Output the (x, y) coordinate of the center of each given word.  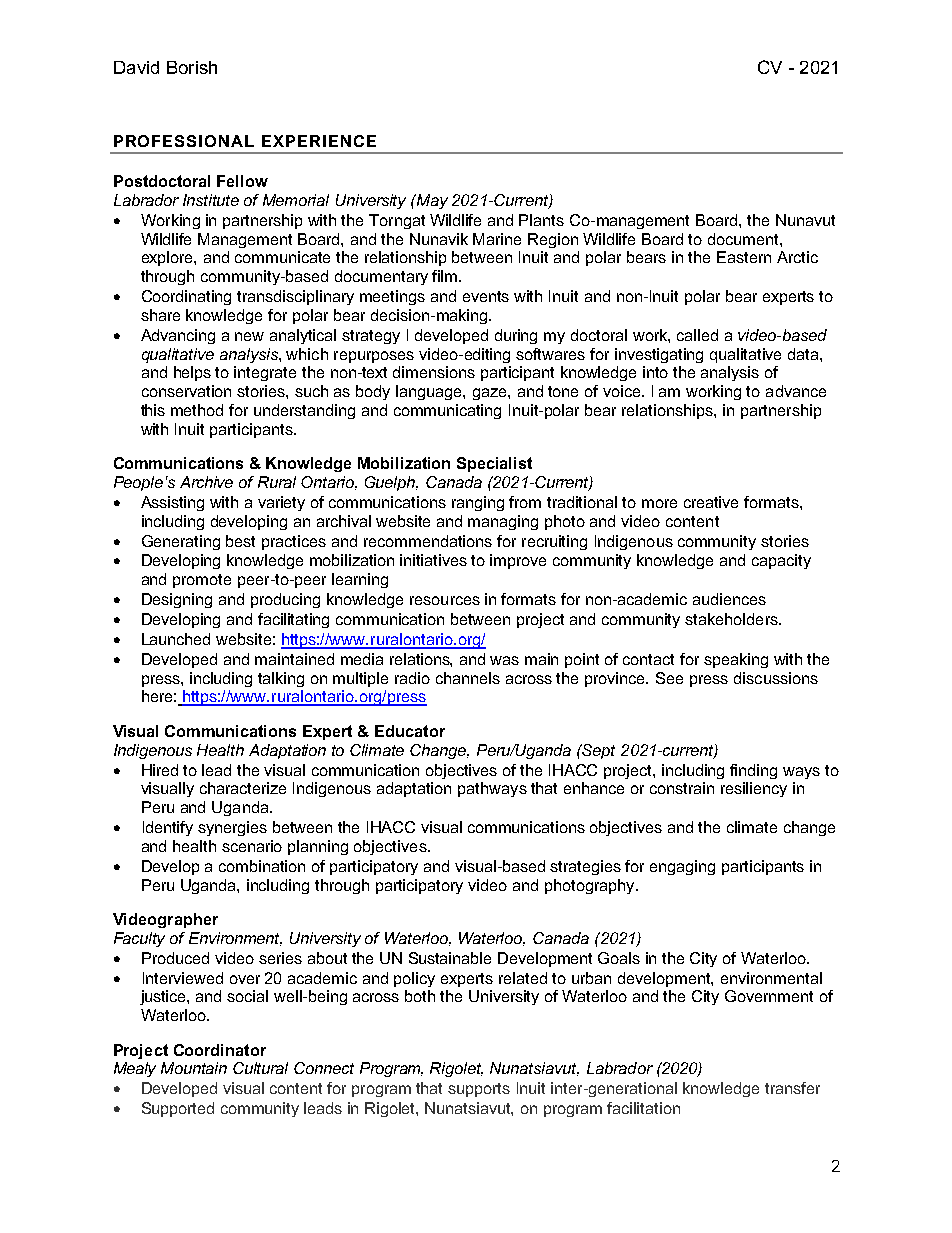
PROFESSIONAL (184, 141)
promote (202, 581)
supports (479, 1090)
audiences (729, 599)
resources (445, 600)
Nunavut (805, 220)
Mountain (194, 1068)
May (431, 201)
